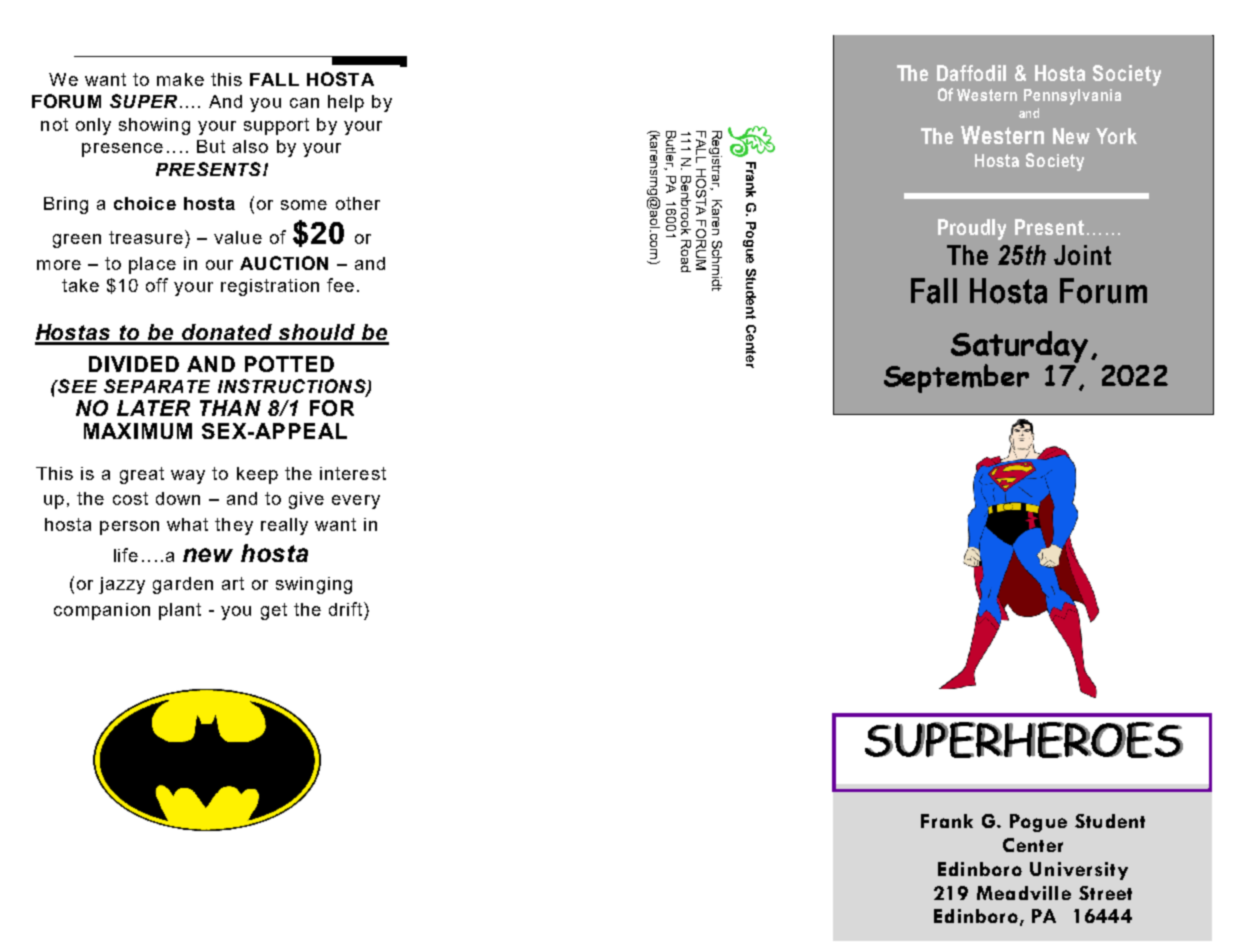  Describe the element at coordinates (180, 79) in the screenshot. I see `make` at that location.
